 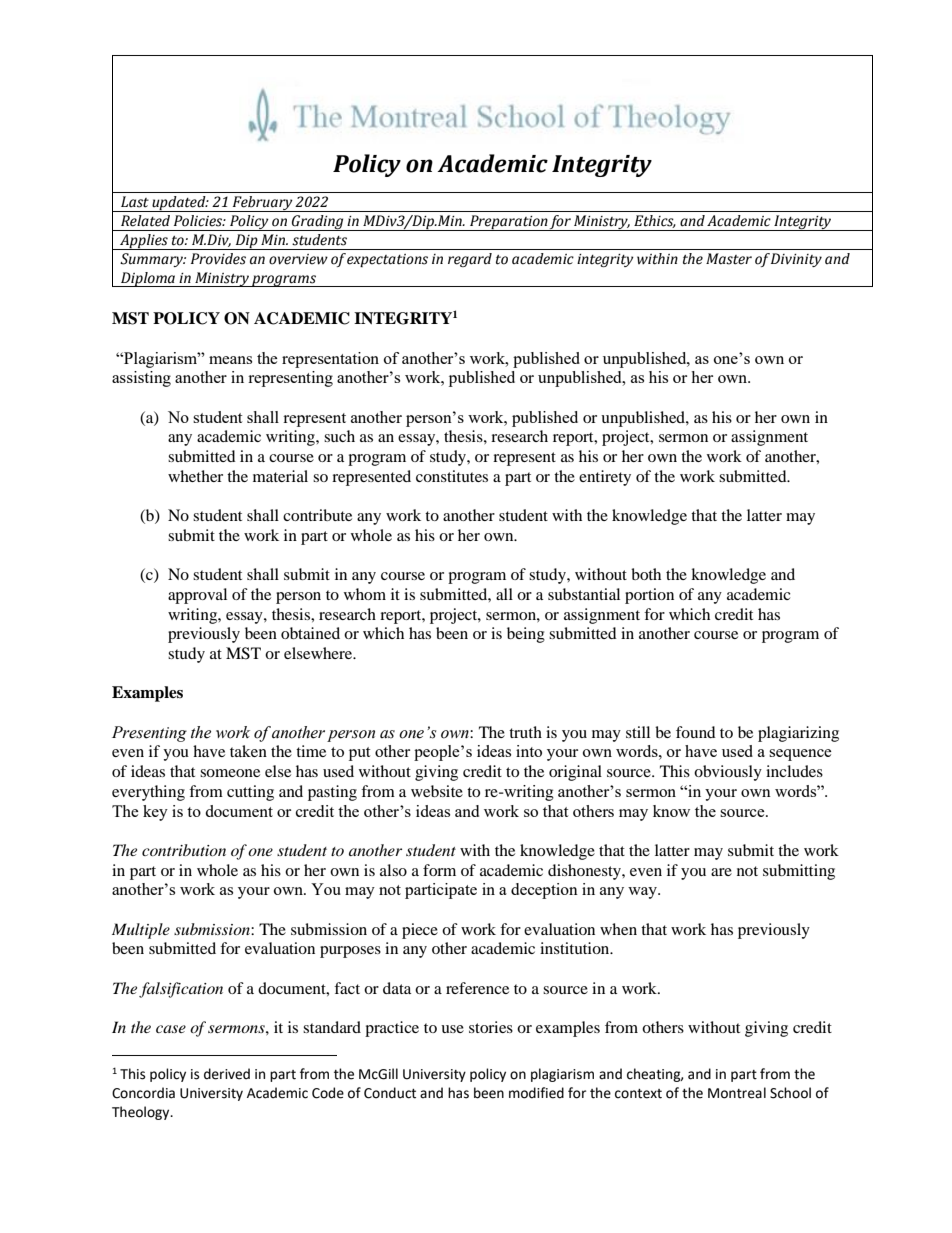 What do you see at coordinates (721, 872) in the document?
I see `are` at bounding box center [721, 872].
